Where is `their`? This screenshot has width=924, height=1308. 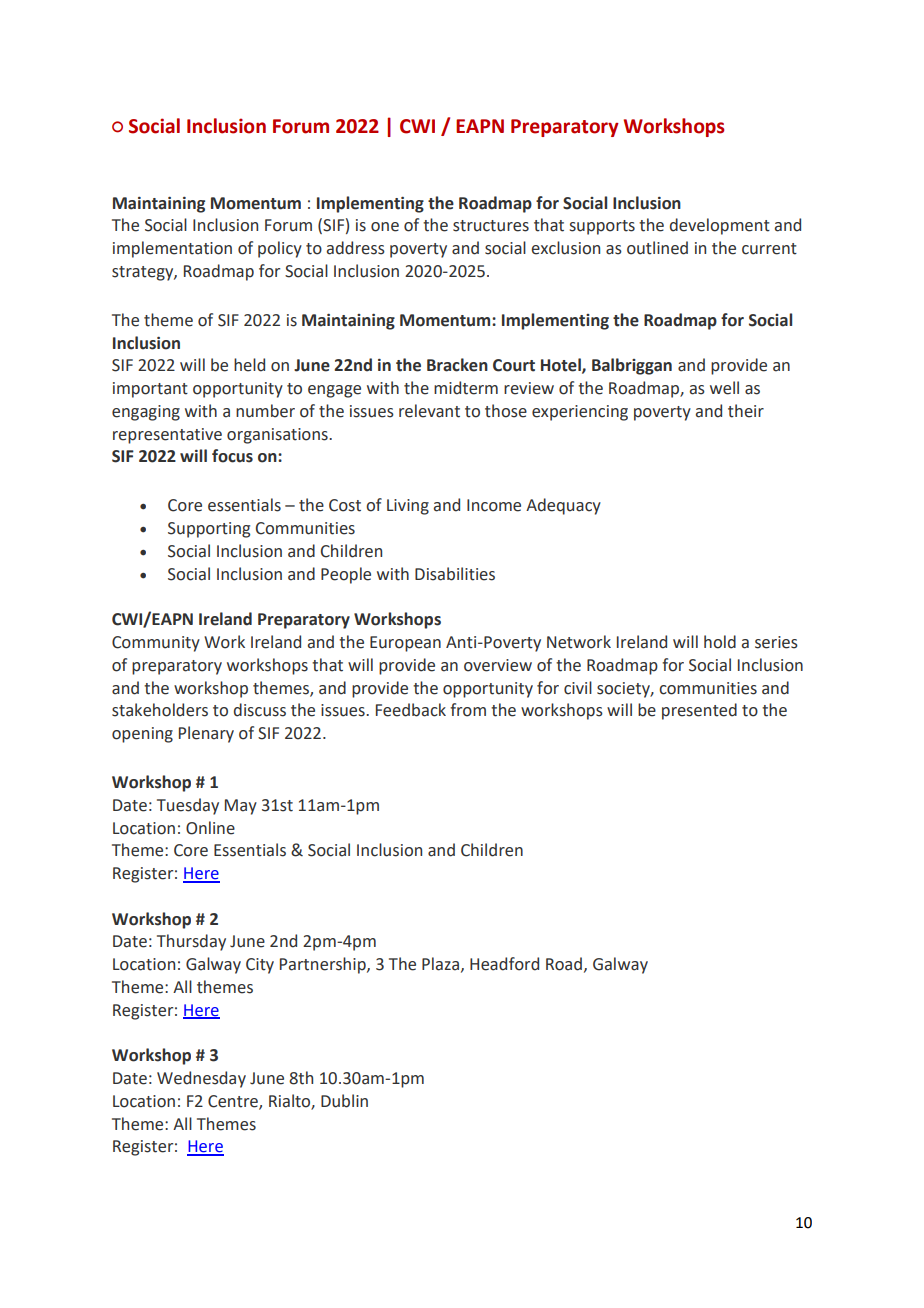 their is located at coordinates (746, 411).
